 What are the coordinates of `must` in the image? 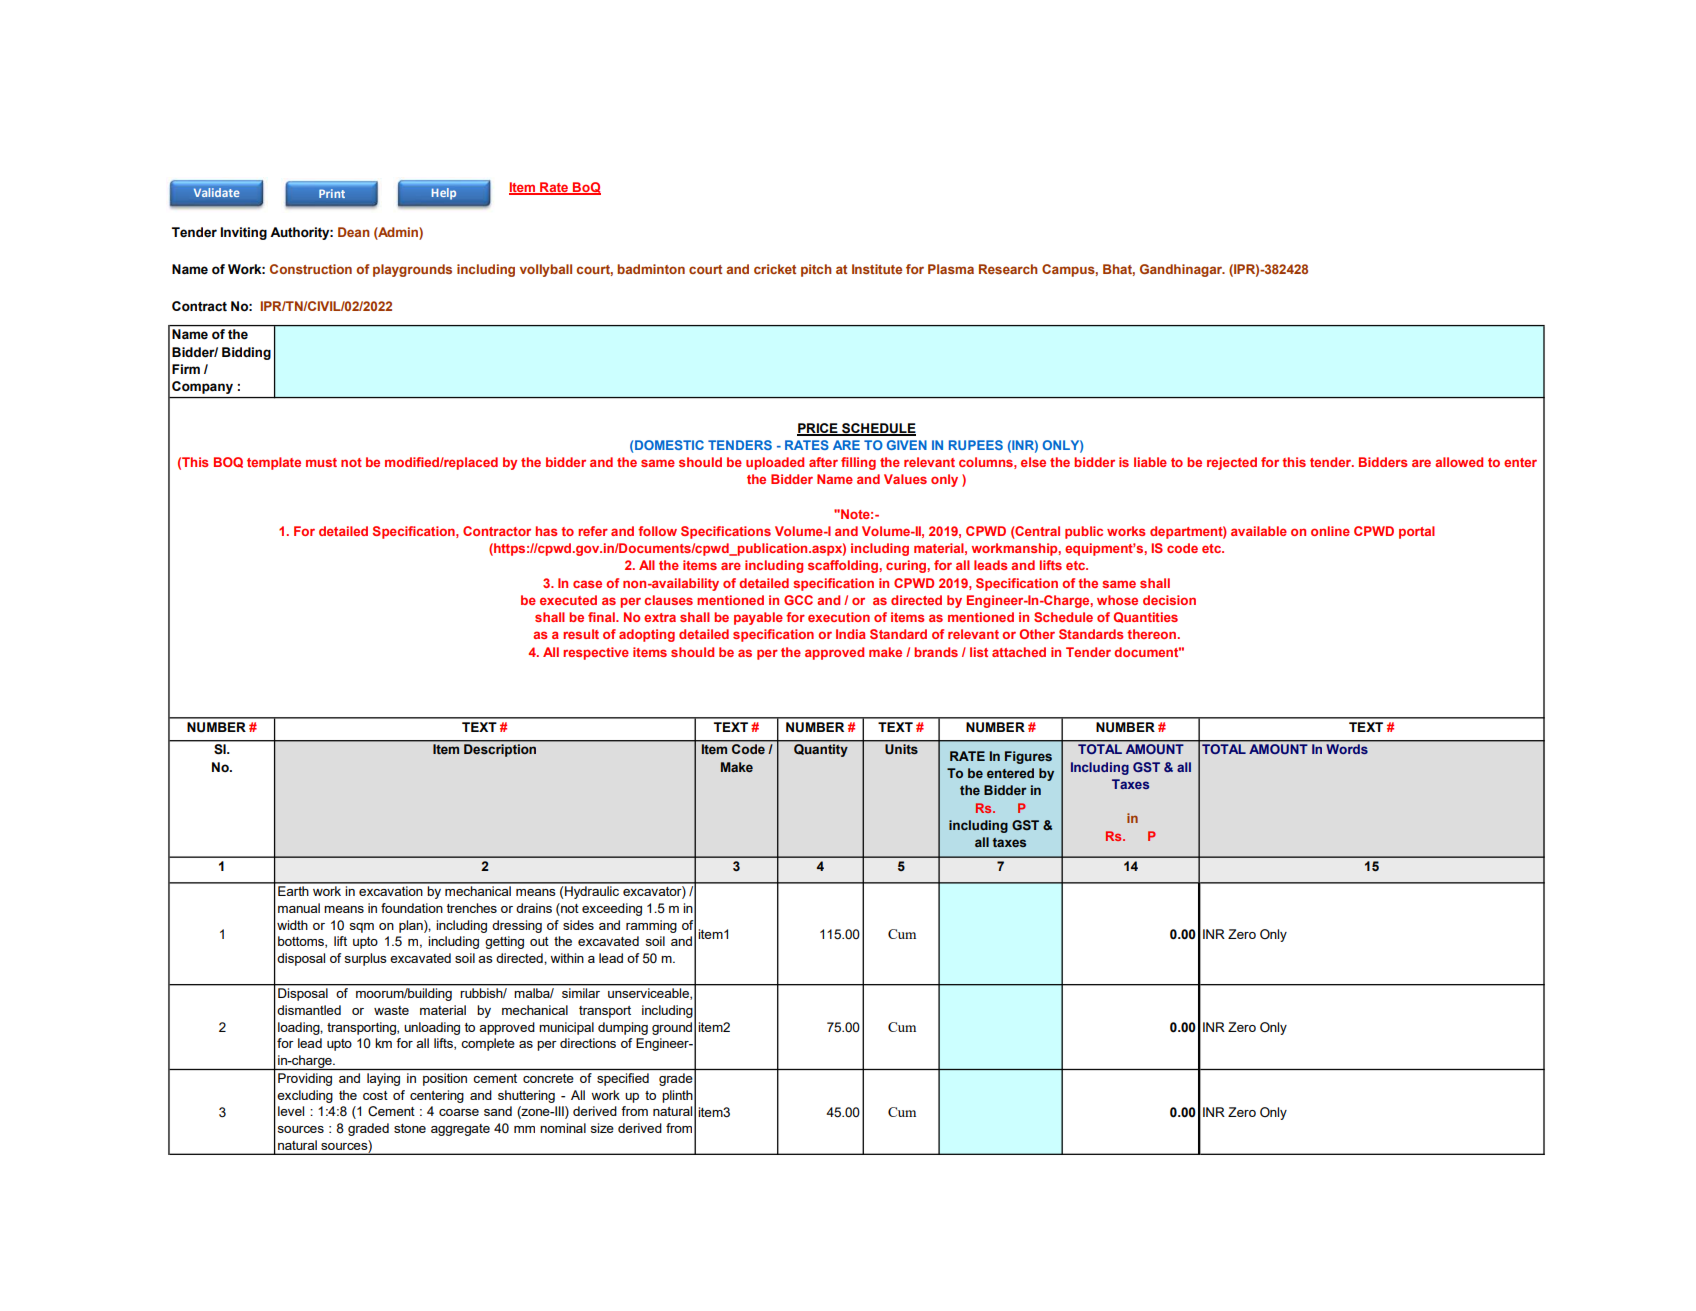 It's located at (321, 462).
